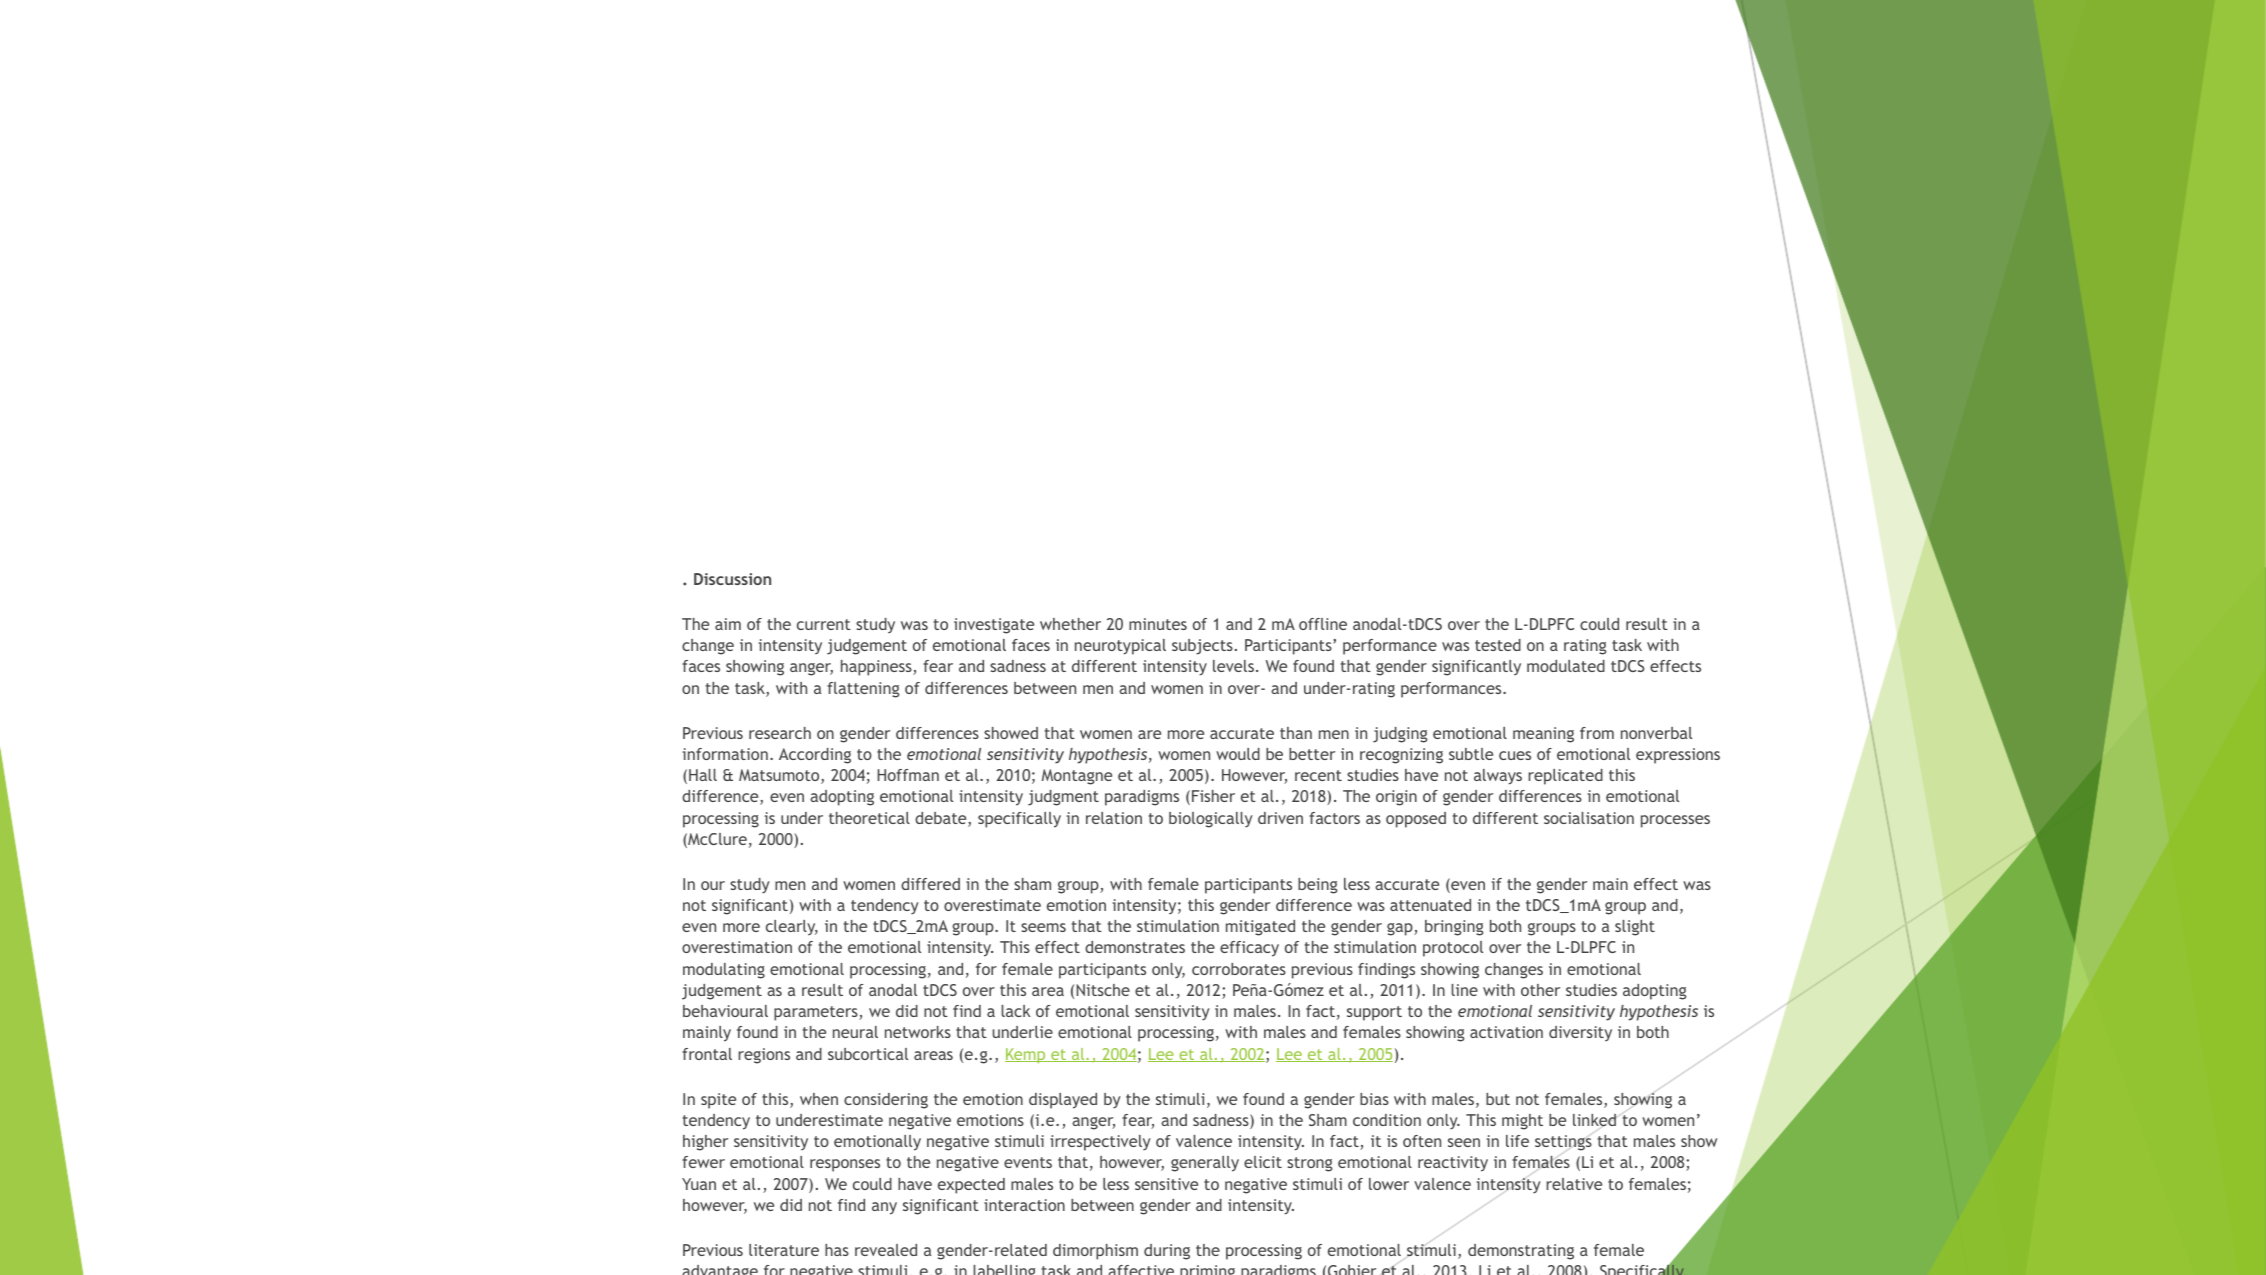 The image size is (2266, 1275). What do you see at coordinates (1498, 645) in the screenshot?
I see `tested` at bounding box center [1498, 645].
